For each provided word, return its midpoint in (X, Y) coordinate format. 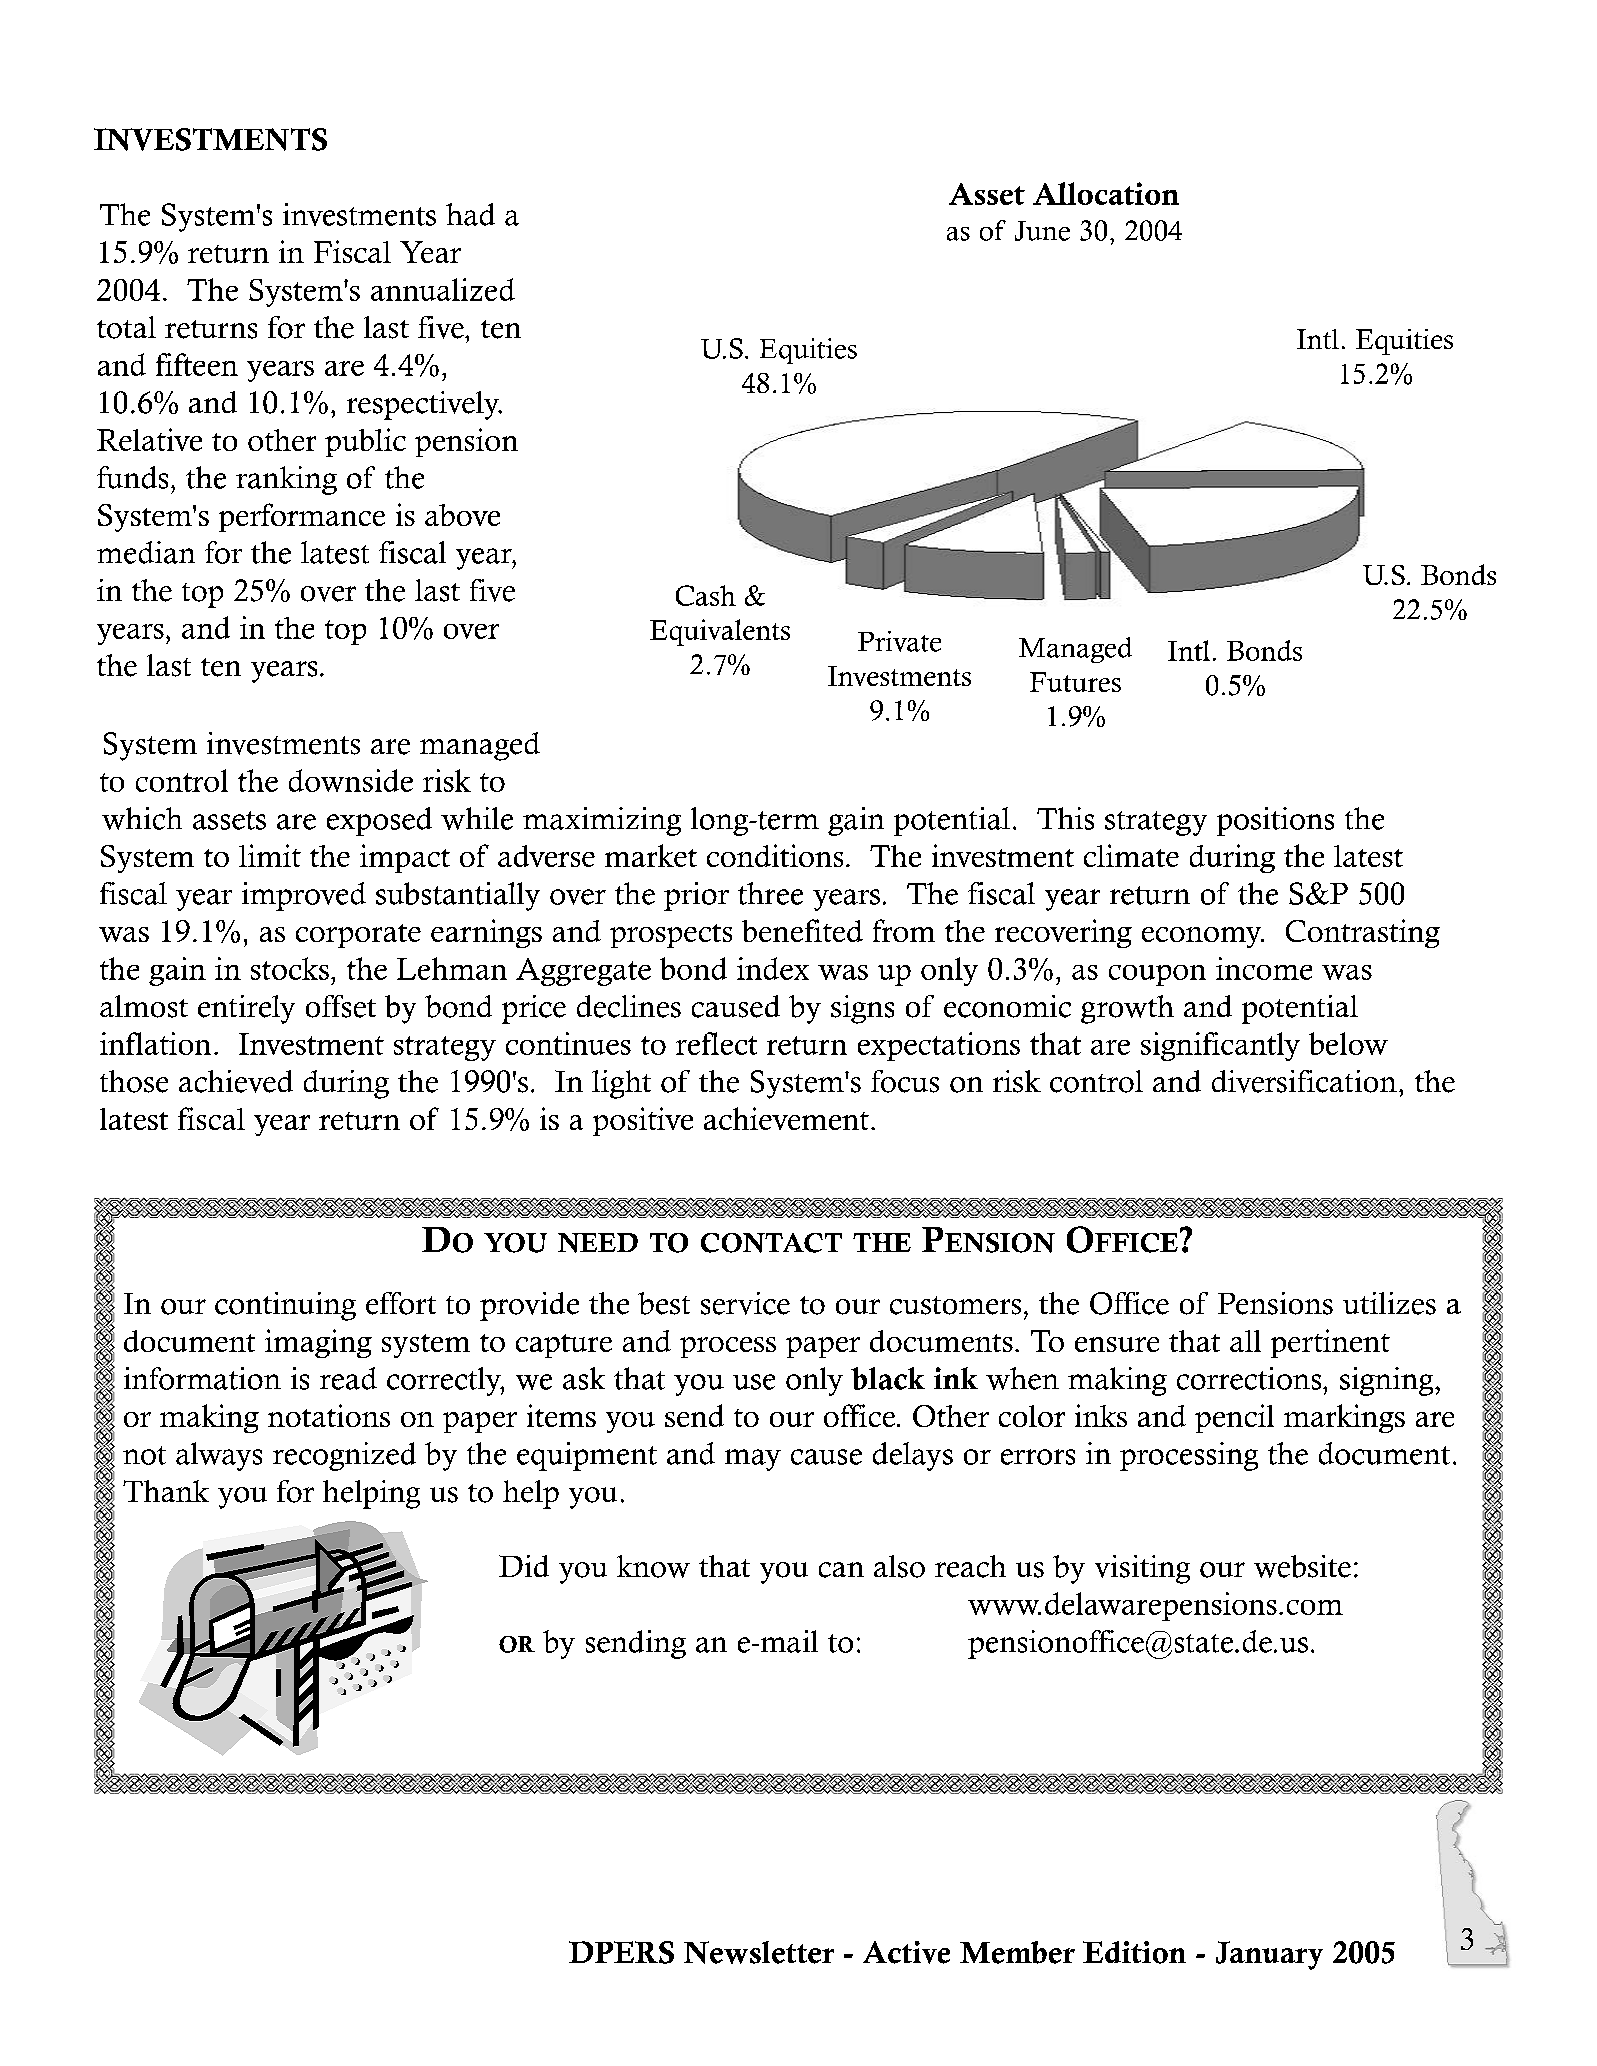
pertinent (1330, 1343)
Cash (706, 595)
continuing (285, 1306)
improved (304, 896)
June (1042, 231)
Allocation (1106, 193)
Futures (1075, 682)
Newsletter (759, 1952)
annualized (443, 289)
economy (1203, 937)
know (653, 1566)
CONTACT (771, 1243)
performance (302, 517)
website (1302, 1566)
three (770, 893)
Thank (166, 1491)
